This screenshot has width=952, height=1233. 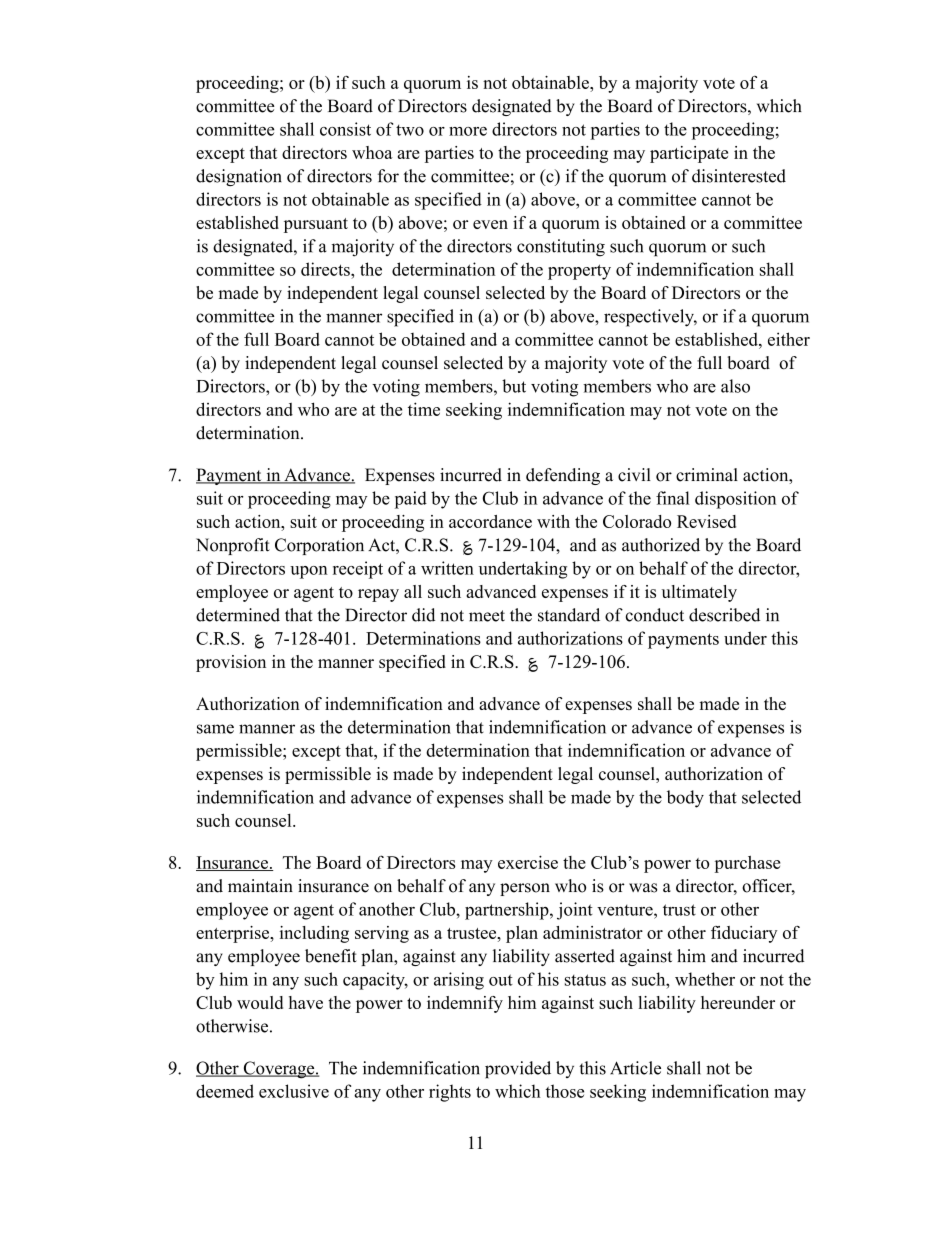 What do you see at coordinates (319, 546) in the screenshot?
I see `Corporation` at bounding box center [319, 546].
